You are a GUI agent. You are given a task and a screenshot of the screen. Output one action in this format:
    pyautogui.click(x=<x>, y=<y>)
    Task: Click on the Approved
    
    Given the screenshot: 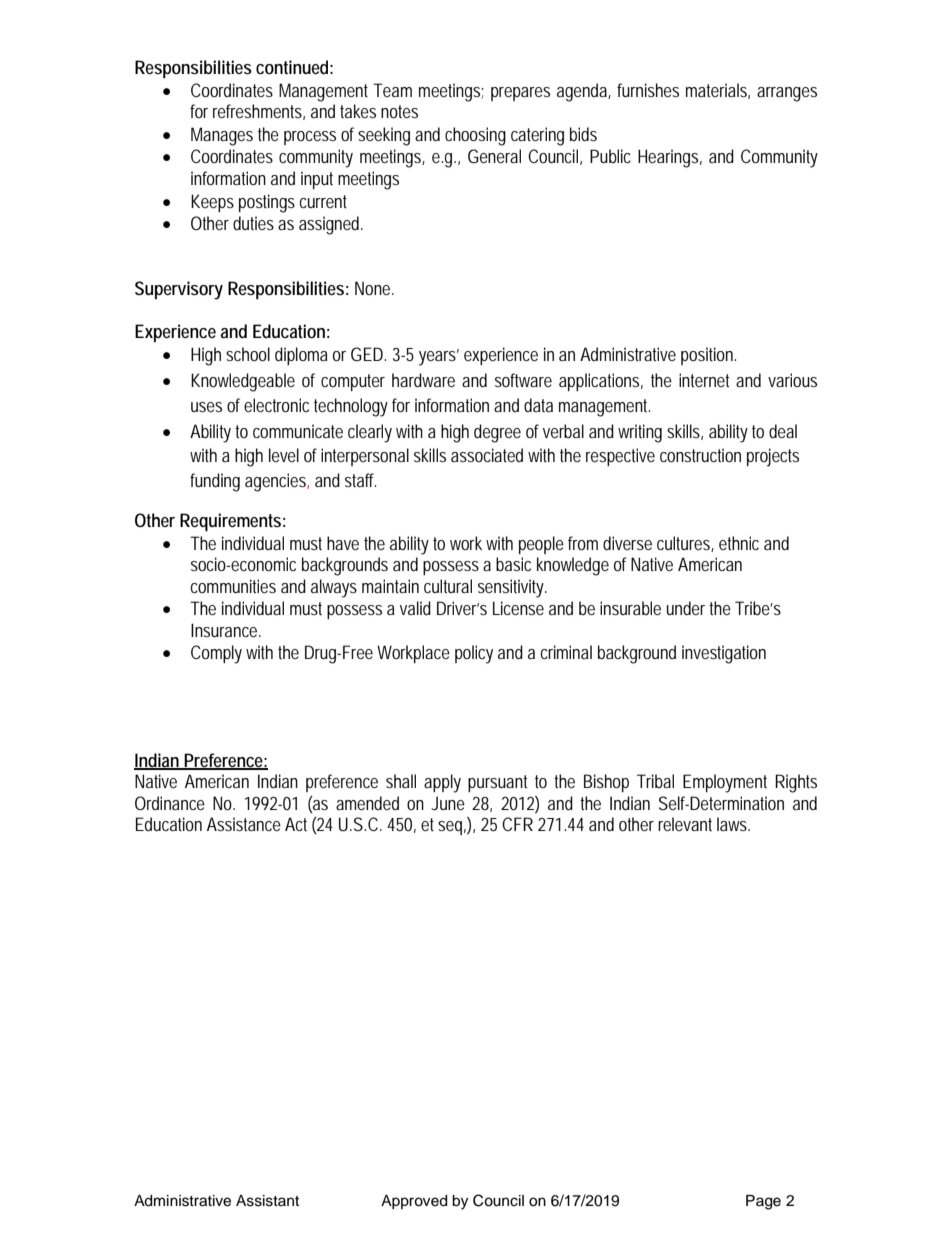 What is the action you would take?
    pyautogui.click(x=414, y=1202)
